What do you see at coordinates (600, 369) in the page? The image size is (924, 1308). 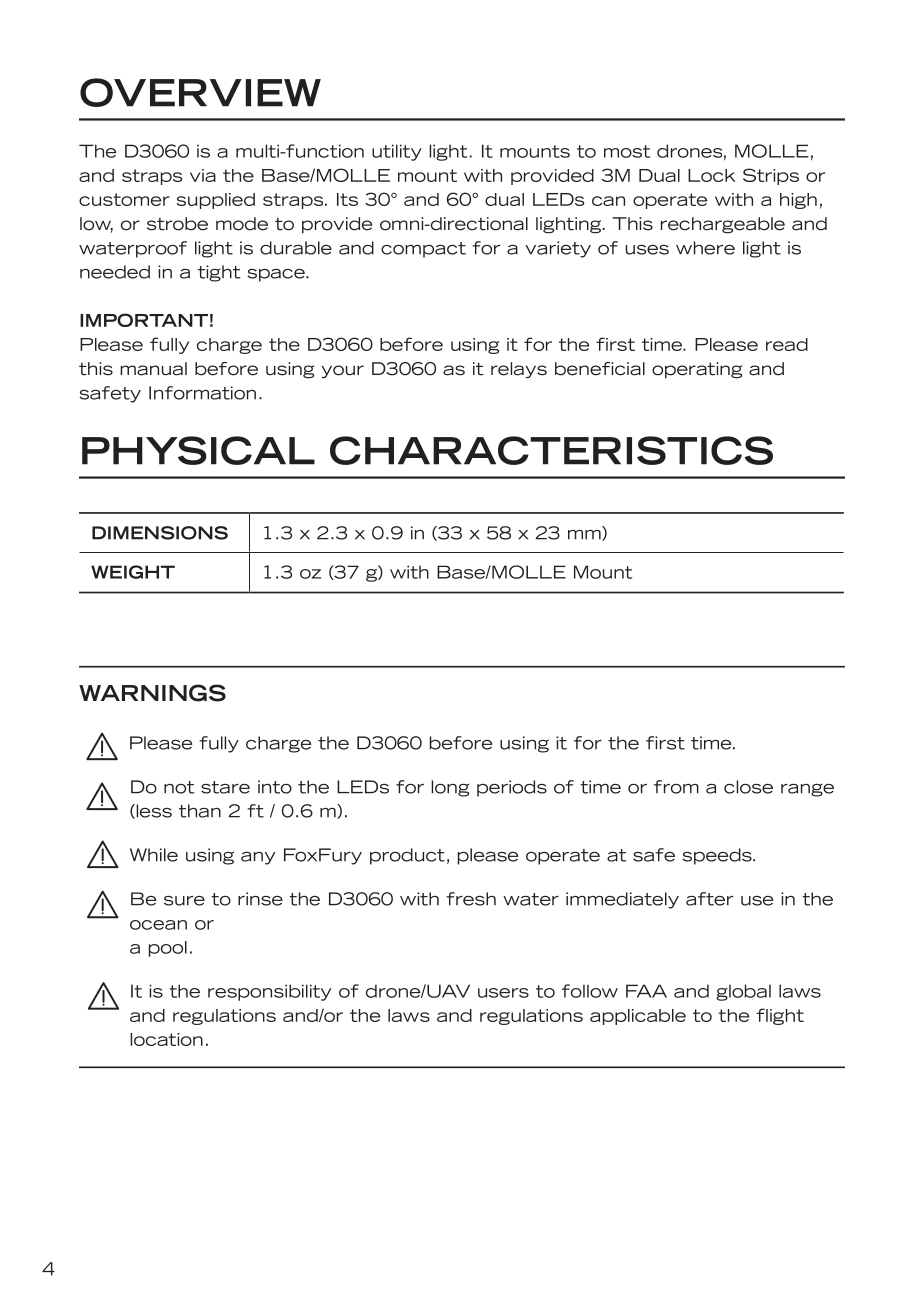 I see `beneficial` at bounding box center [600, 369].
